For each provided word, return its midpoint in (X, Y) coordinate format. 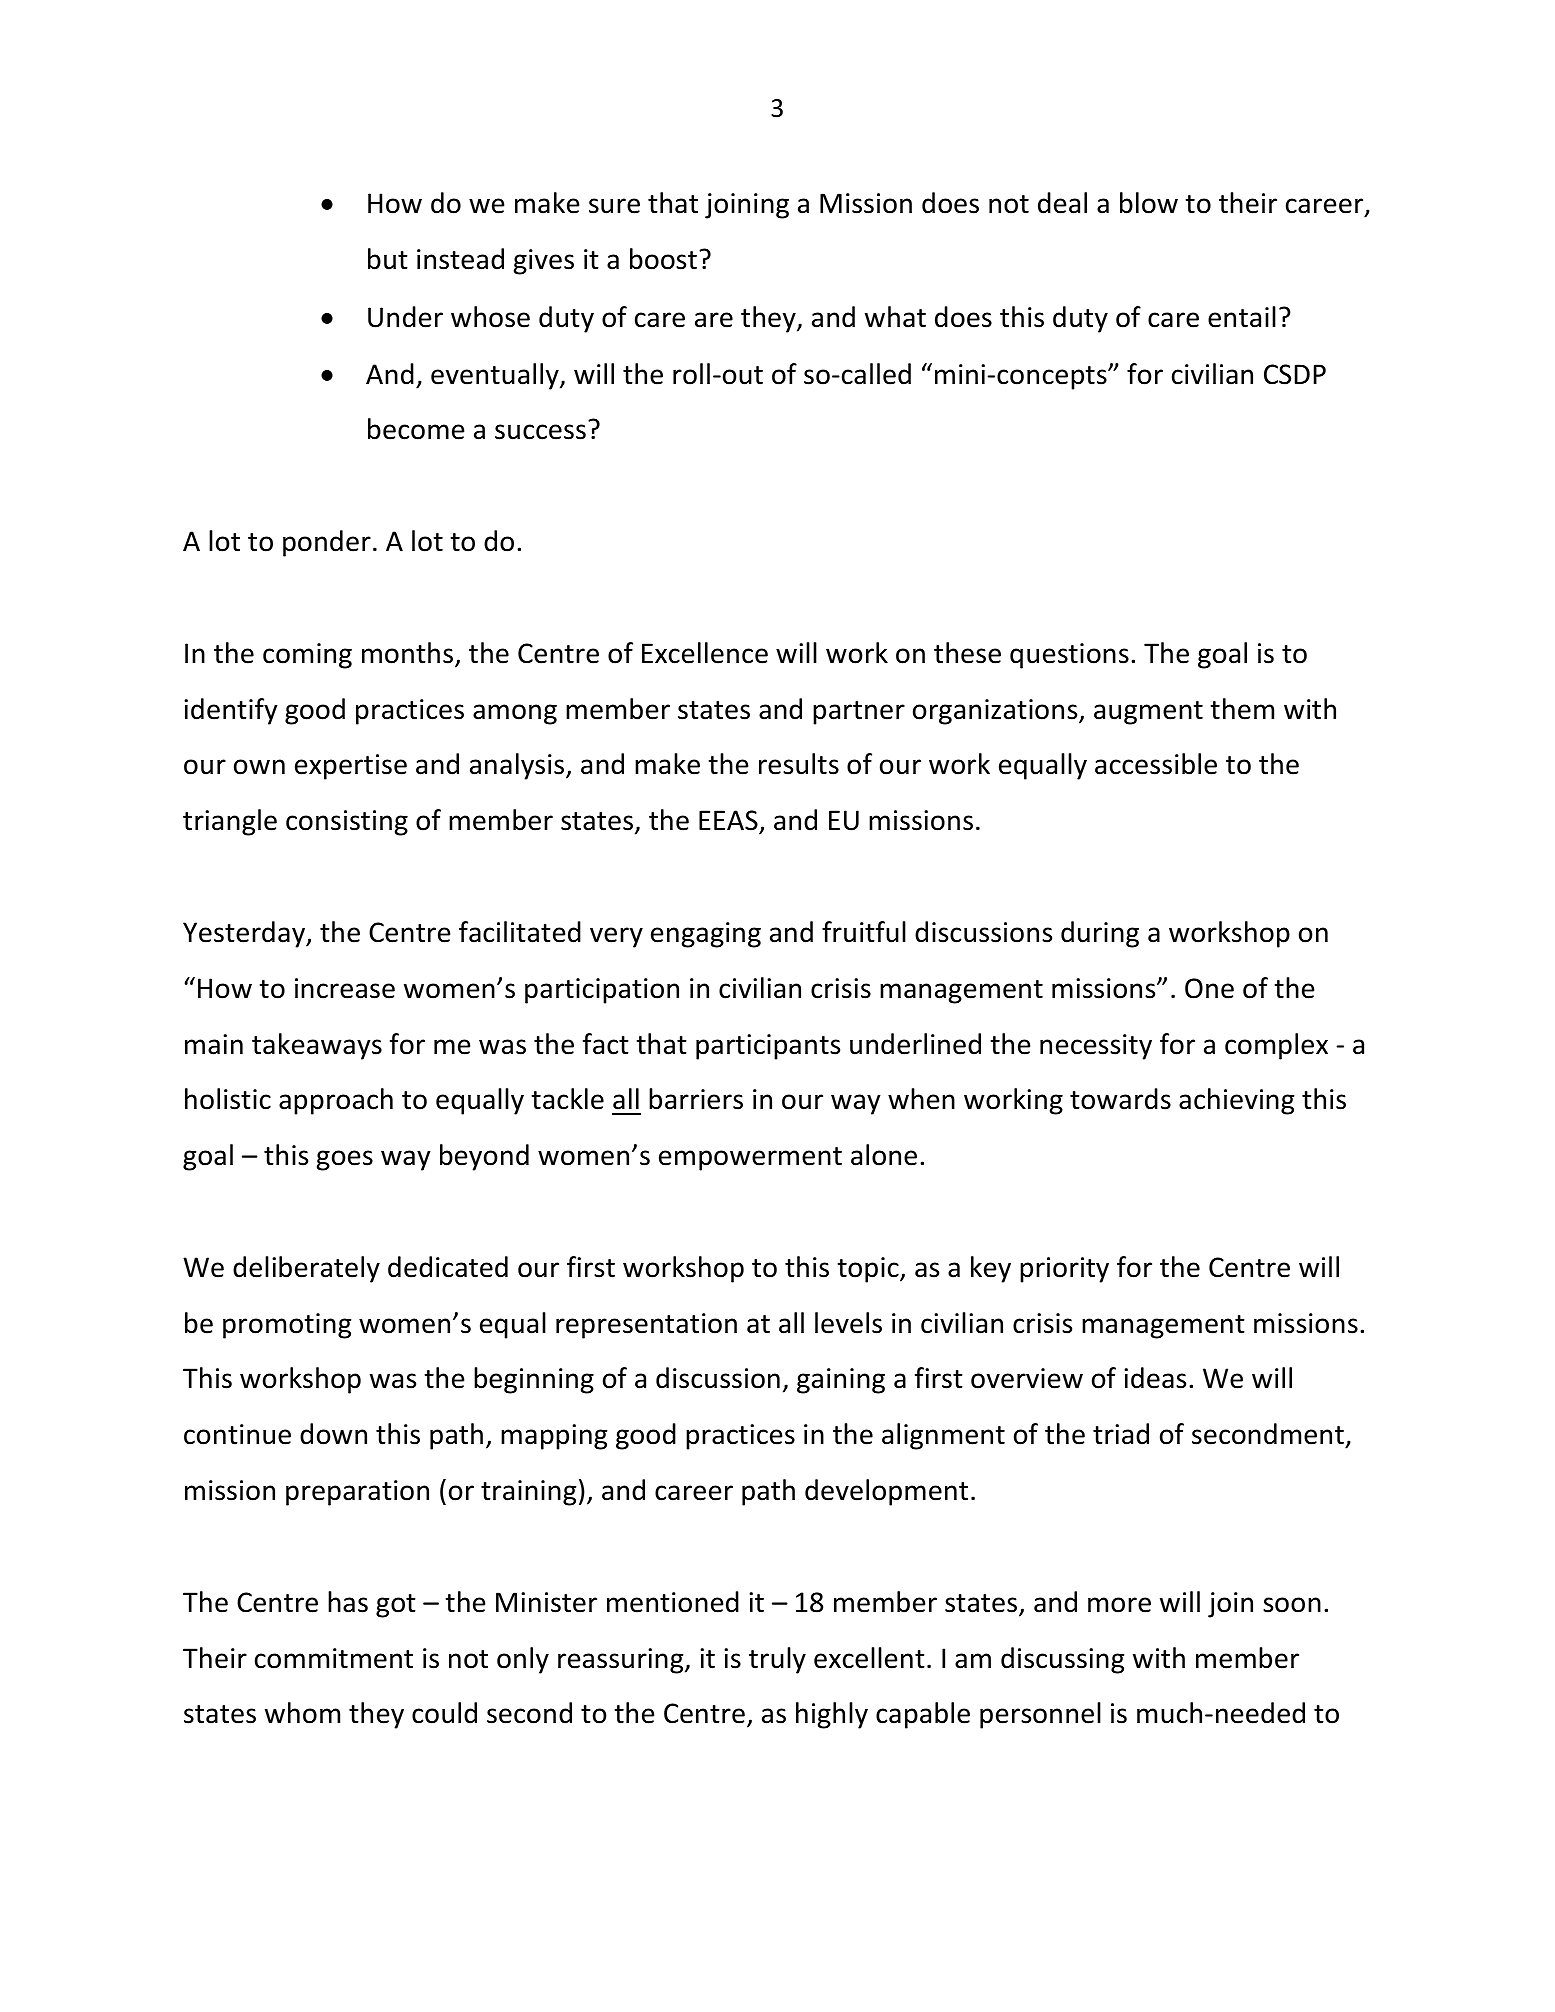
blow (1149, 203)
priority (1064, 1270)
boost (663, 259)
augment (1148, 713)
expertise (351, 767)
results (799, 764)
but (388, 259)
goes (345, 1160)
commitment (334, 1658)
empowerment (750, 1159)
